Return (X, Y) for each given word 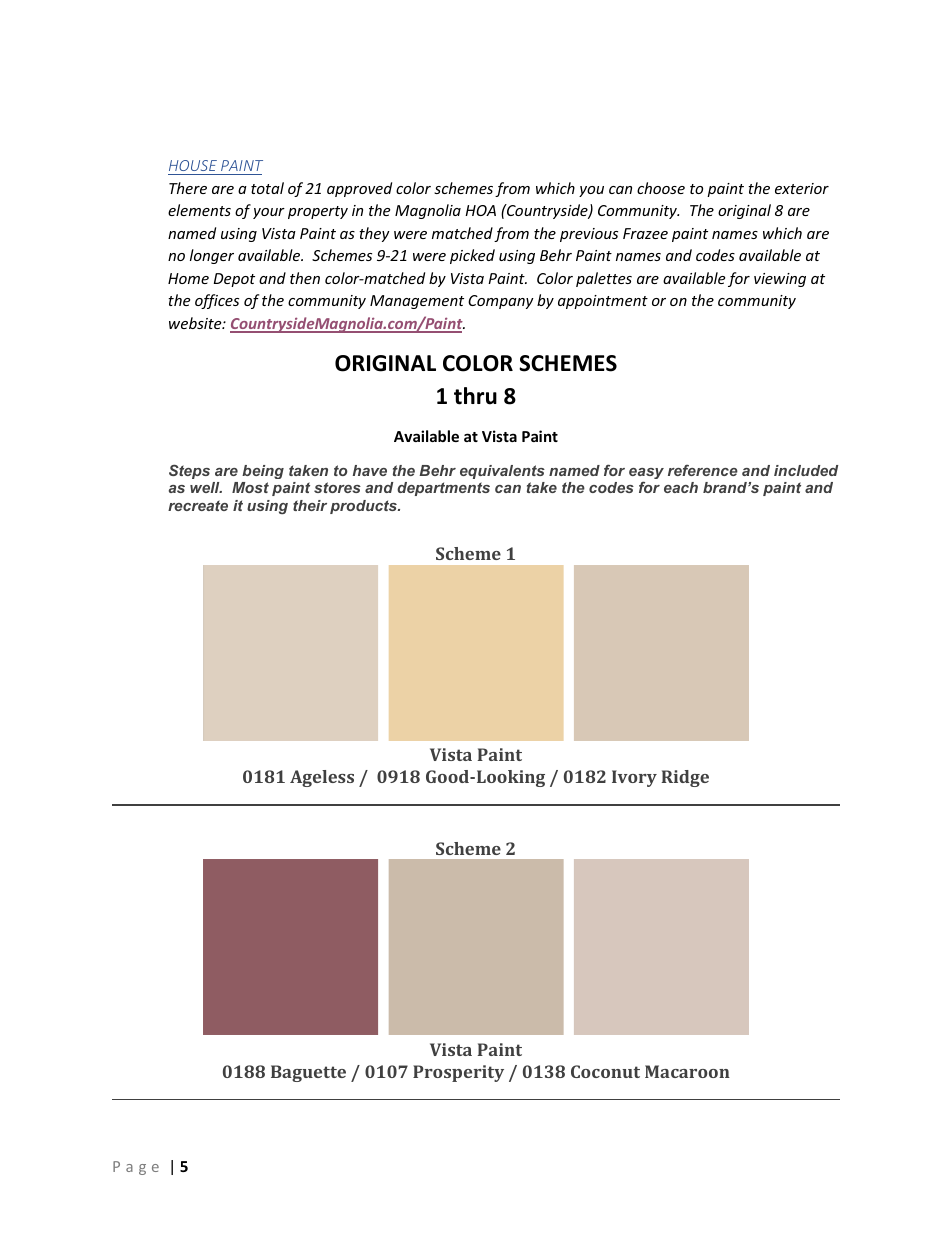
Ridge (685, 778)
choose (661, 188)
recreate (198, 505)
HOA (480, 210)
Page (136, 1168)
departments (443, 489)
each (681, 487)
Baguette (308, 1073)
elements (199, 210)
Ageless (322, 778)
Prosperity (458, 1073)
